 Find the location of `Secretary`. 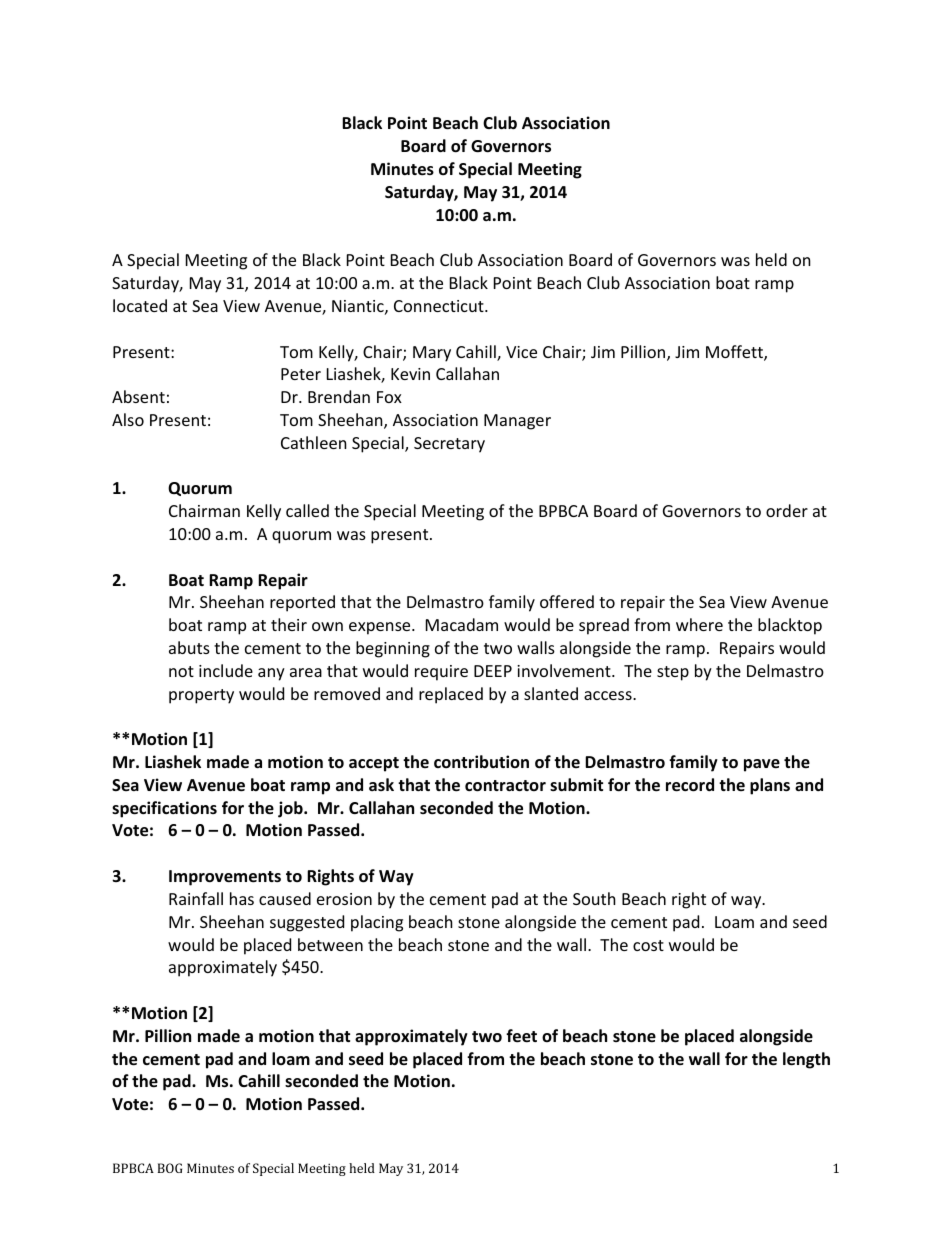

Secretary is located at coordinates (449, 445).
